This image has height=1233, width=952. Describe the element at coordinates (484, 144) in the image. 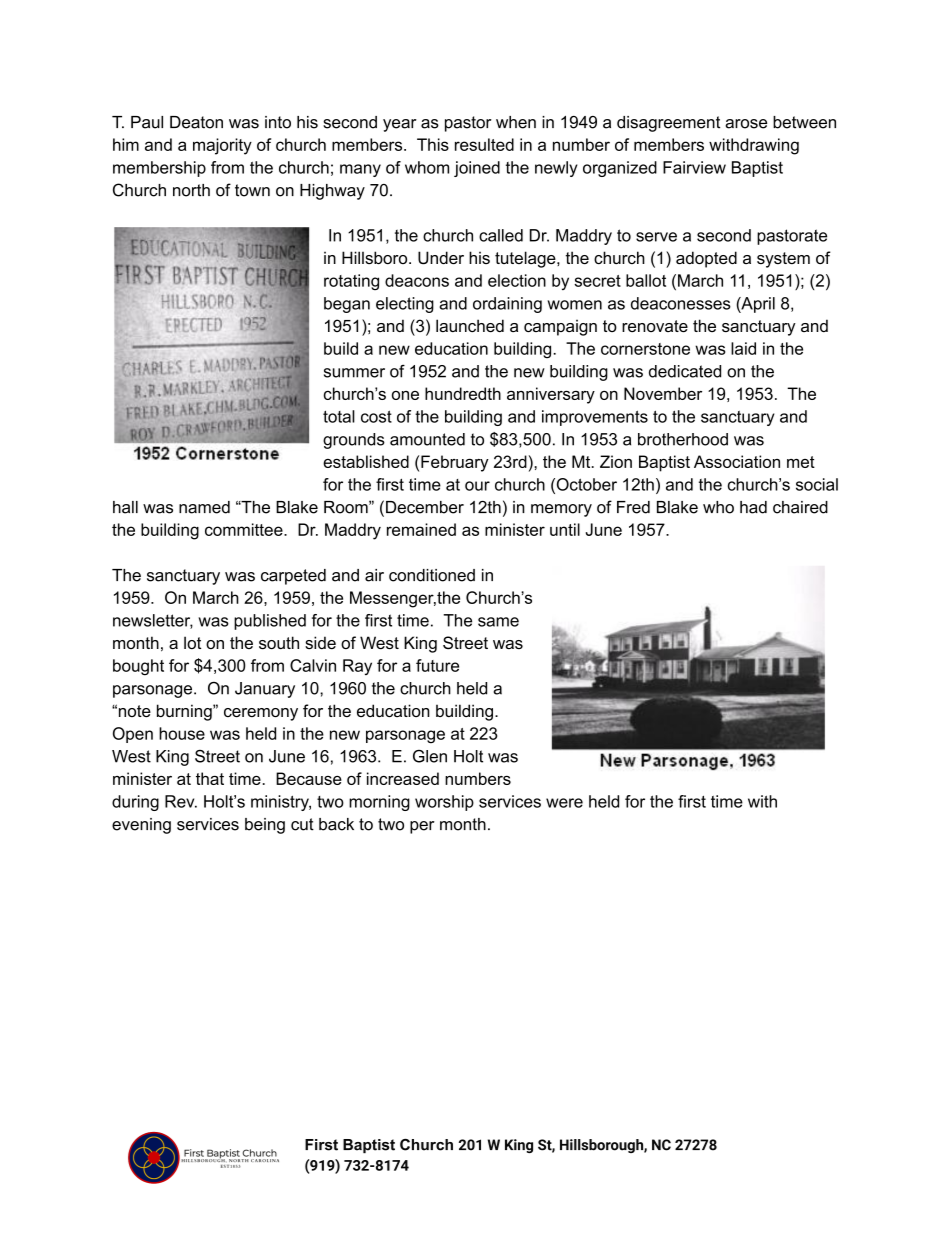

I see `resulted` at that location.
